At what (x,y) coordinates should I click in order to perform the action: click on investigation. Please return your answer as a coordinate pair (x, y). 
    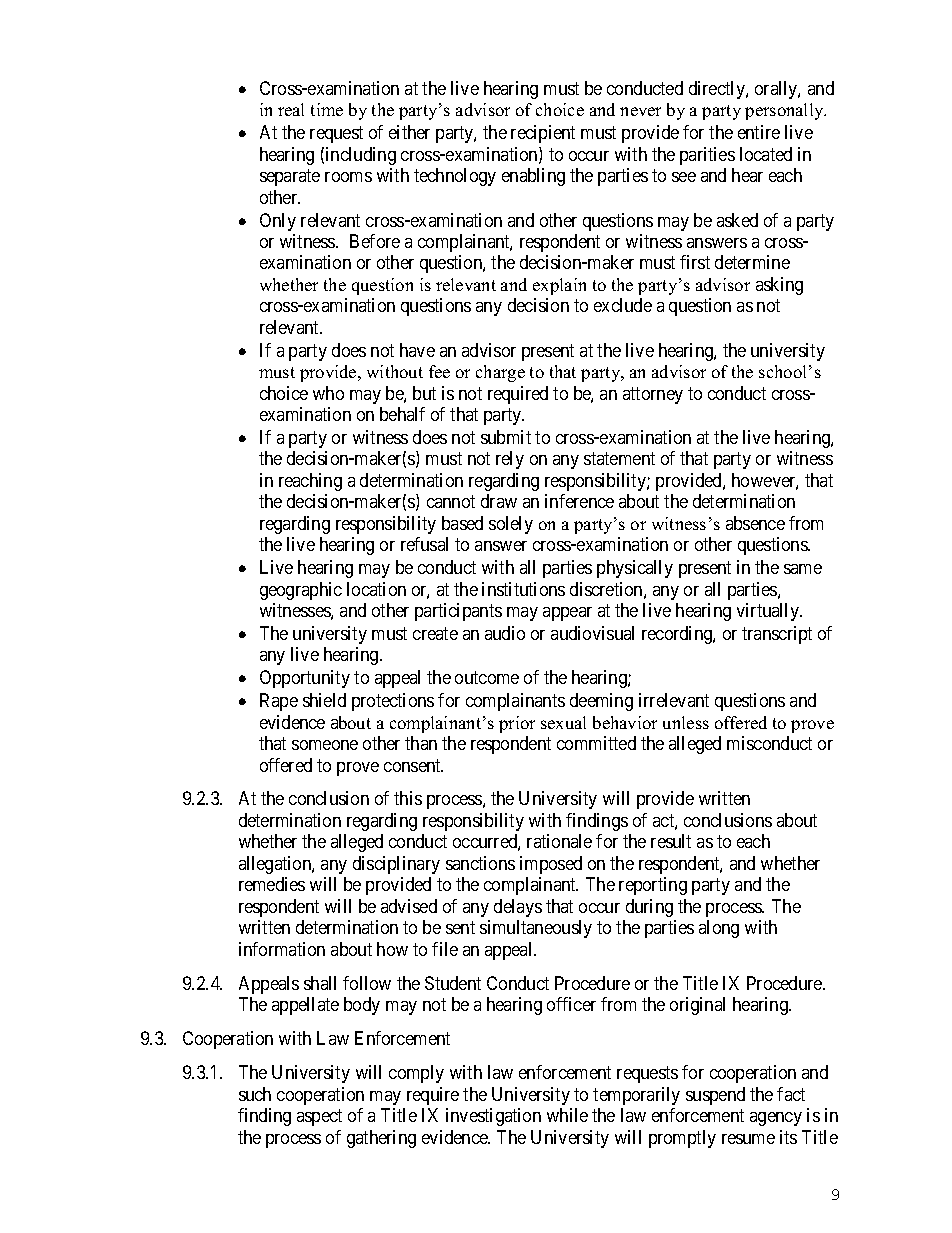
    Looking at the image, I should click on (493, 1117).
